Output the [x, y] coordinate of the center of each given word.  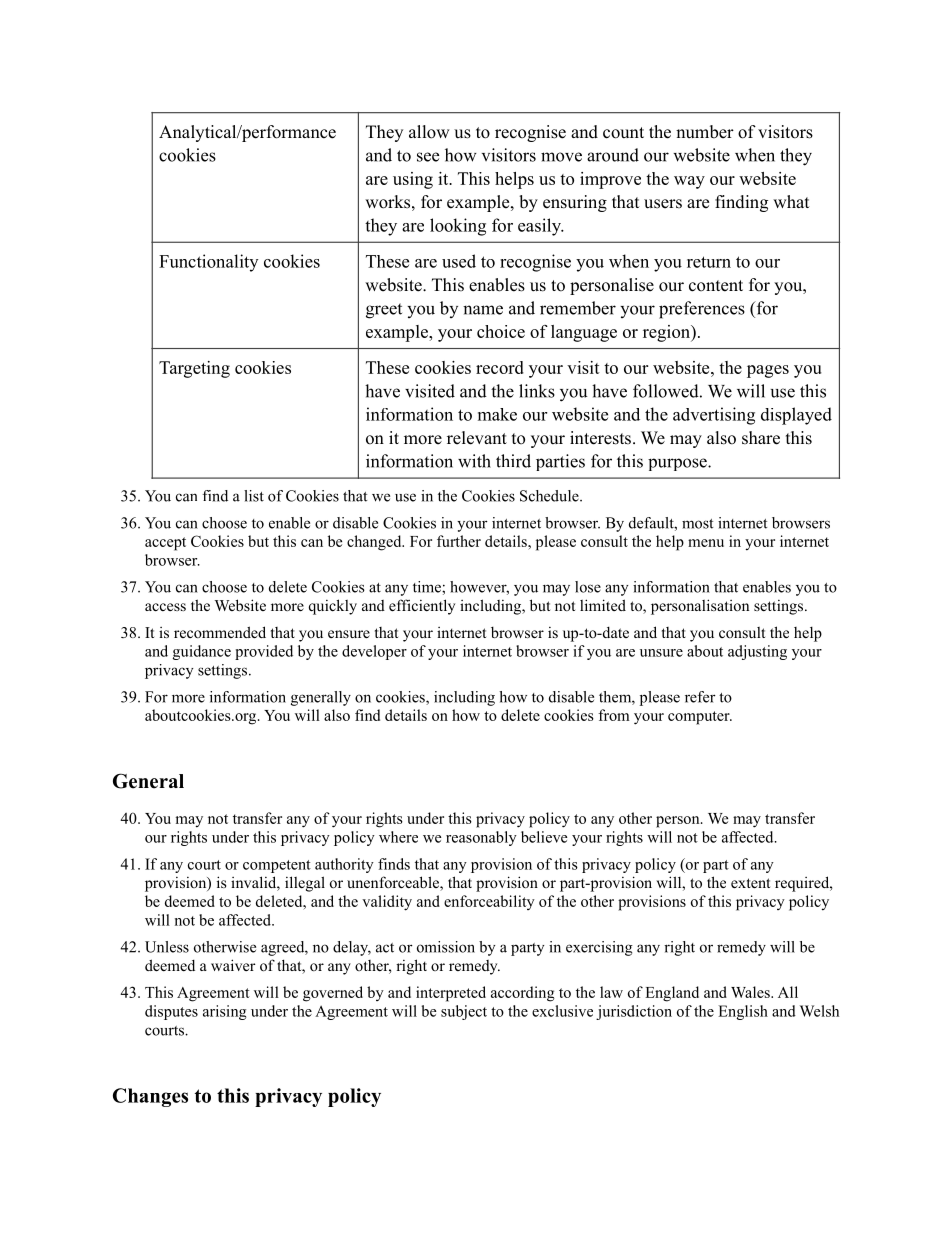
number [705, 132]
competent [277, 866]
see [428, 157]
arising [224, 1012]
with [474, 461]
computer [700, 718]
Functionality [208, 263]
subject [464, 1012]
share [761, 438]
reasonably [481, 838]
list [254, 496]
